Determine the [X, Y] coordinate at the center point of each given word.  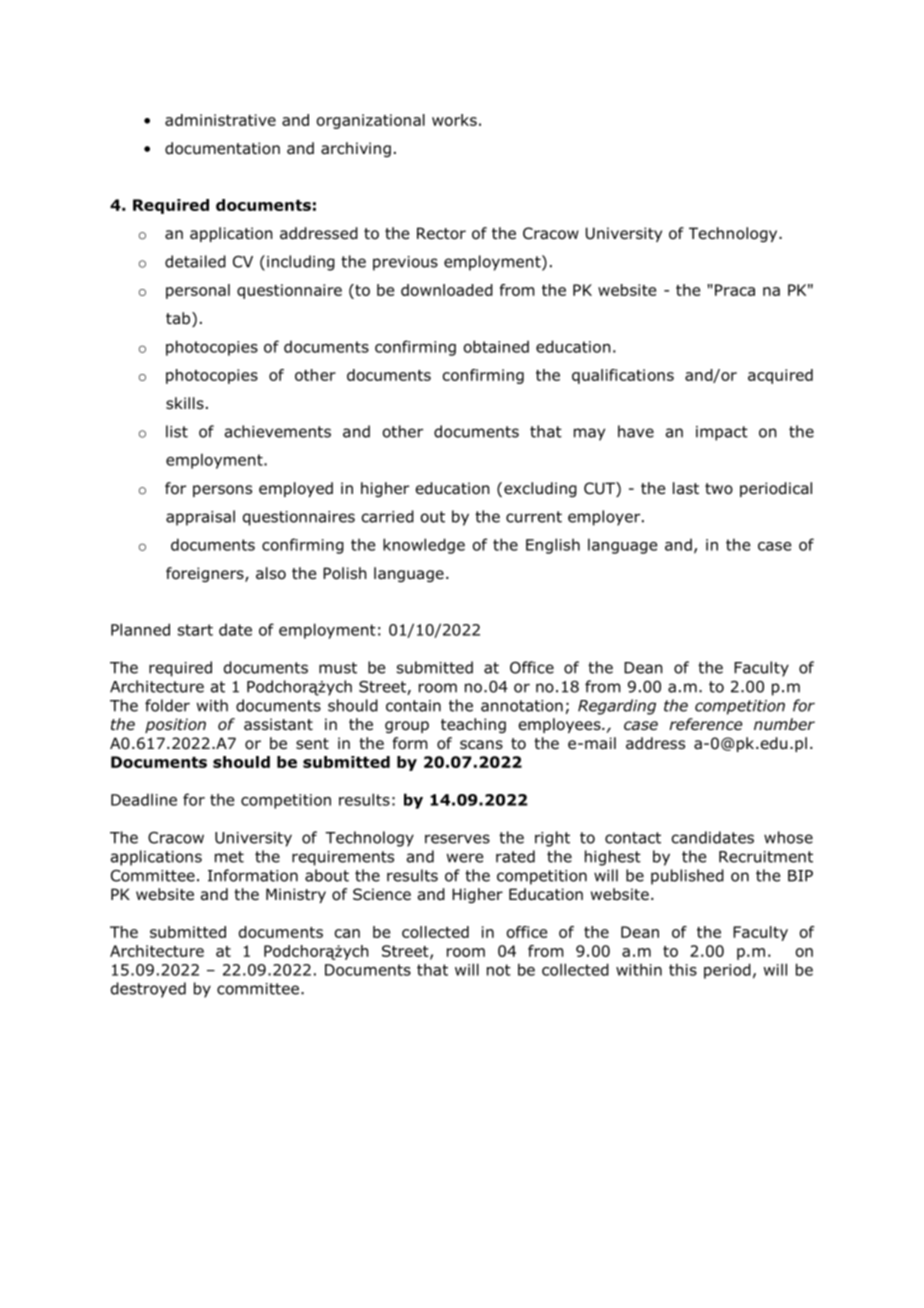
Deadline [144, 799]
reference [705, 724]
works [454, 120]
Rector [441, 233]
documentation [222, 148]
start [195, 630]
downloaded [447, 290]
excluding [540, 489]
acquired [780, 376]
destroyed [148, 990]
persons [222, 491]
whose [788, 837]
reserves [457, 839]
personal [198, 291]
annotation [522, 706]
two [719, 489]
